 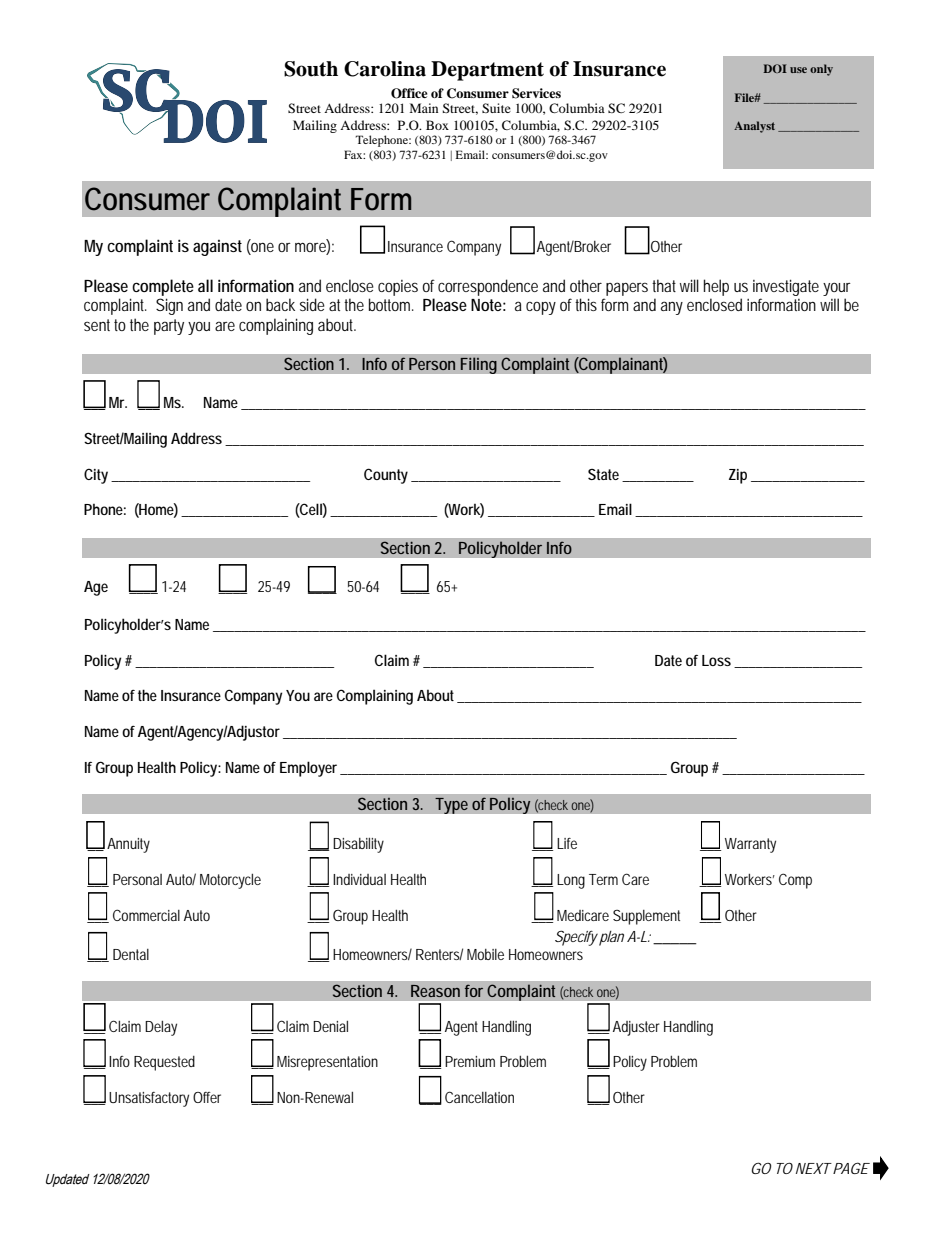 I want to click on Suite, so click(x=496, y=108).
